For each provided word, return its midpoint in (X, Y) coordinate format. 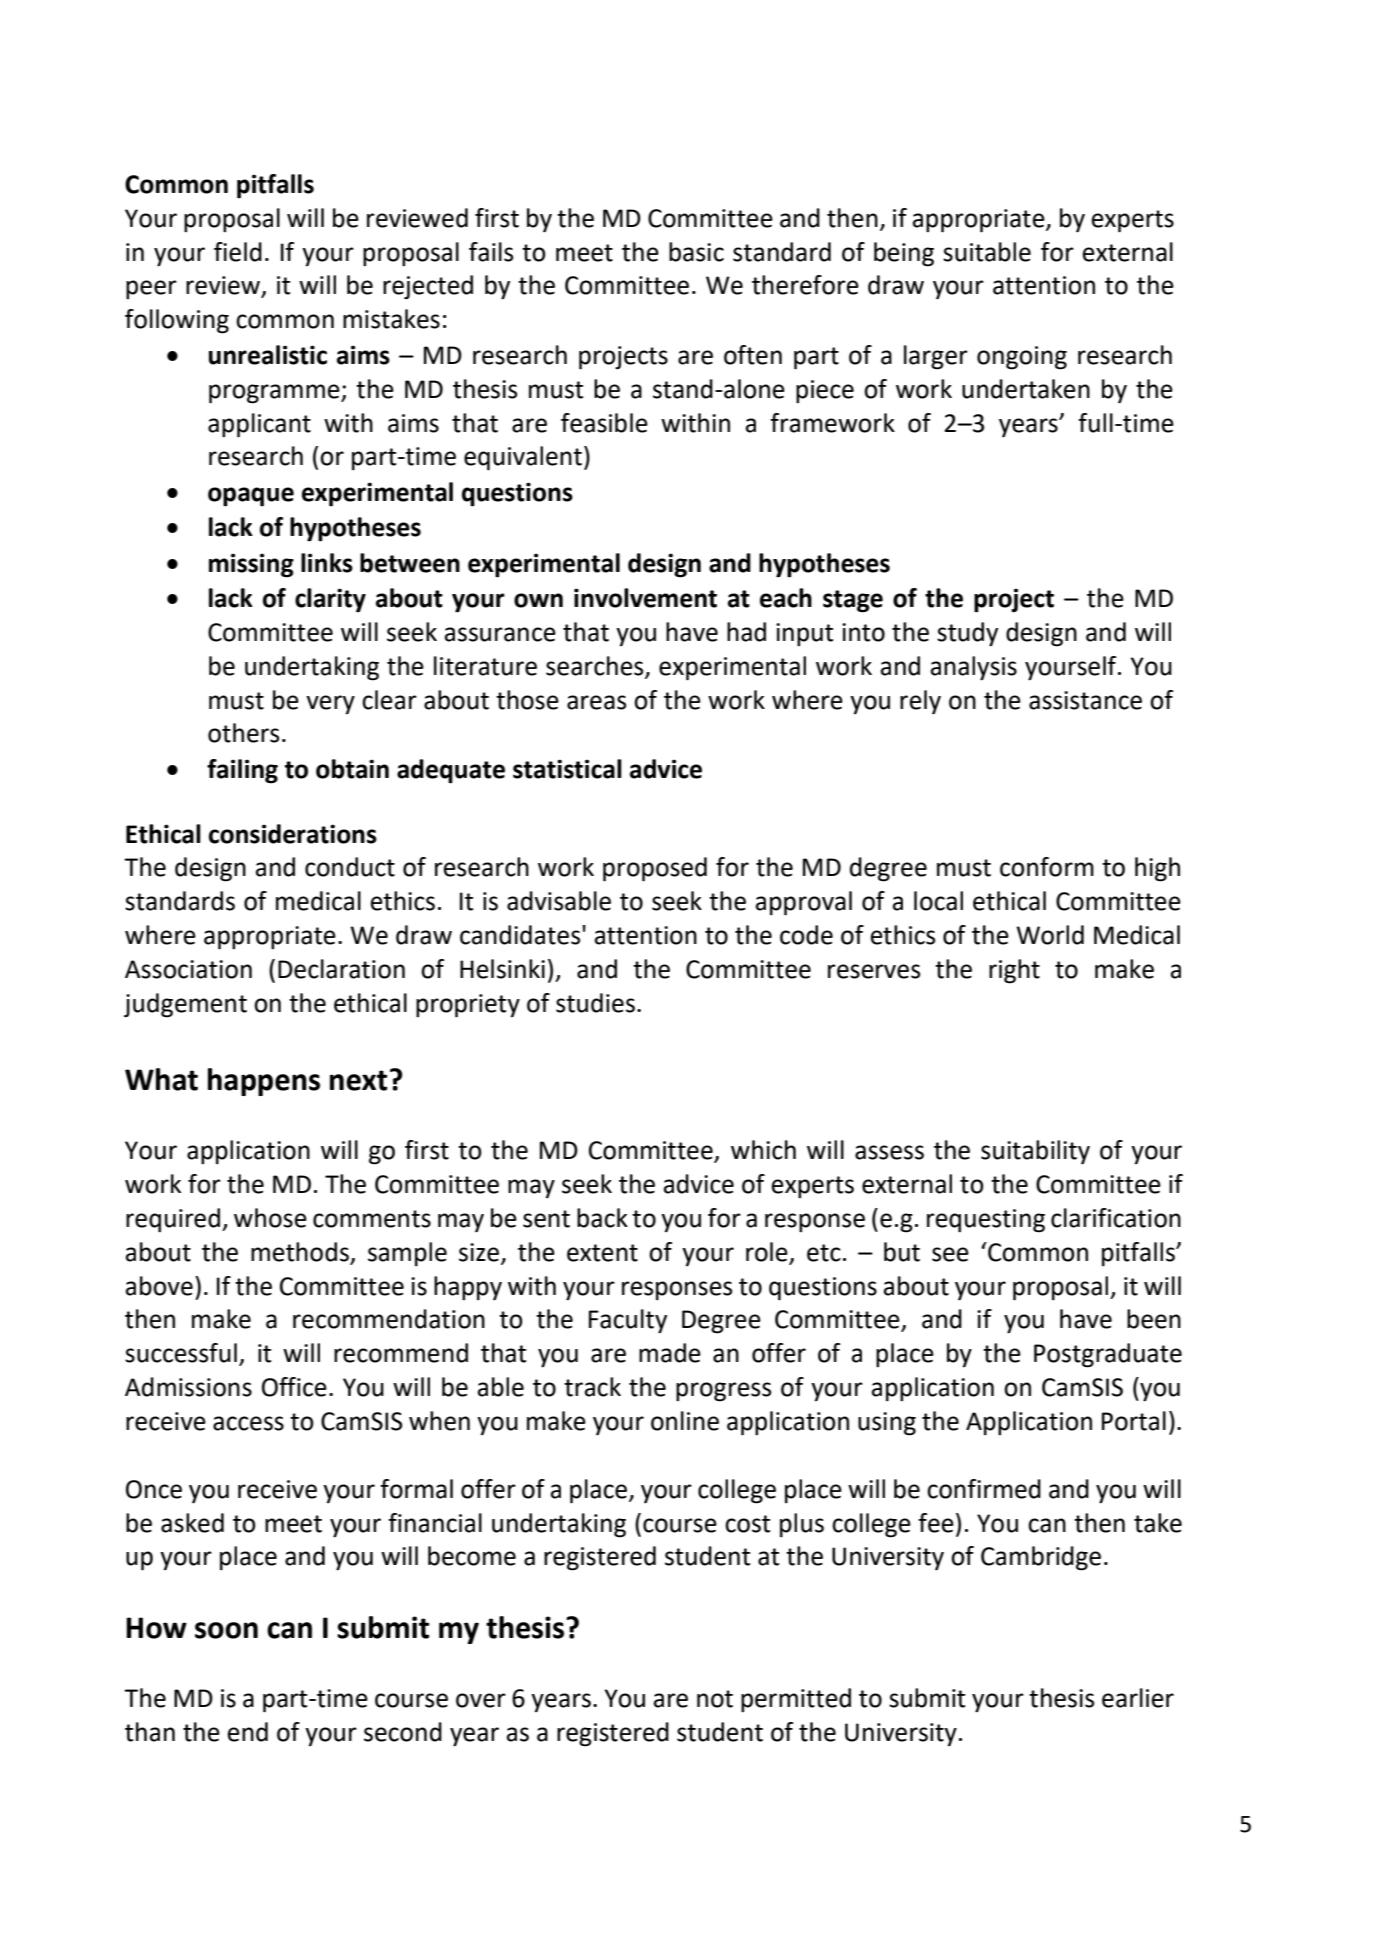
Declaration (341, 969)
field (238, 252)
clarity (330, 600)
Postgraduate (1108, 1355)
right (1014, 971)
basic (696, 252)
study (967, 634)
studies (595, 1003)
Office (294, 1387)
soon (226, 1630)
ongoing (1022, 358)
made (670, 1353)
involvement (645, 598)
